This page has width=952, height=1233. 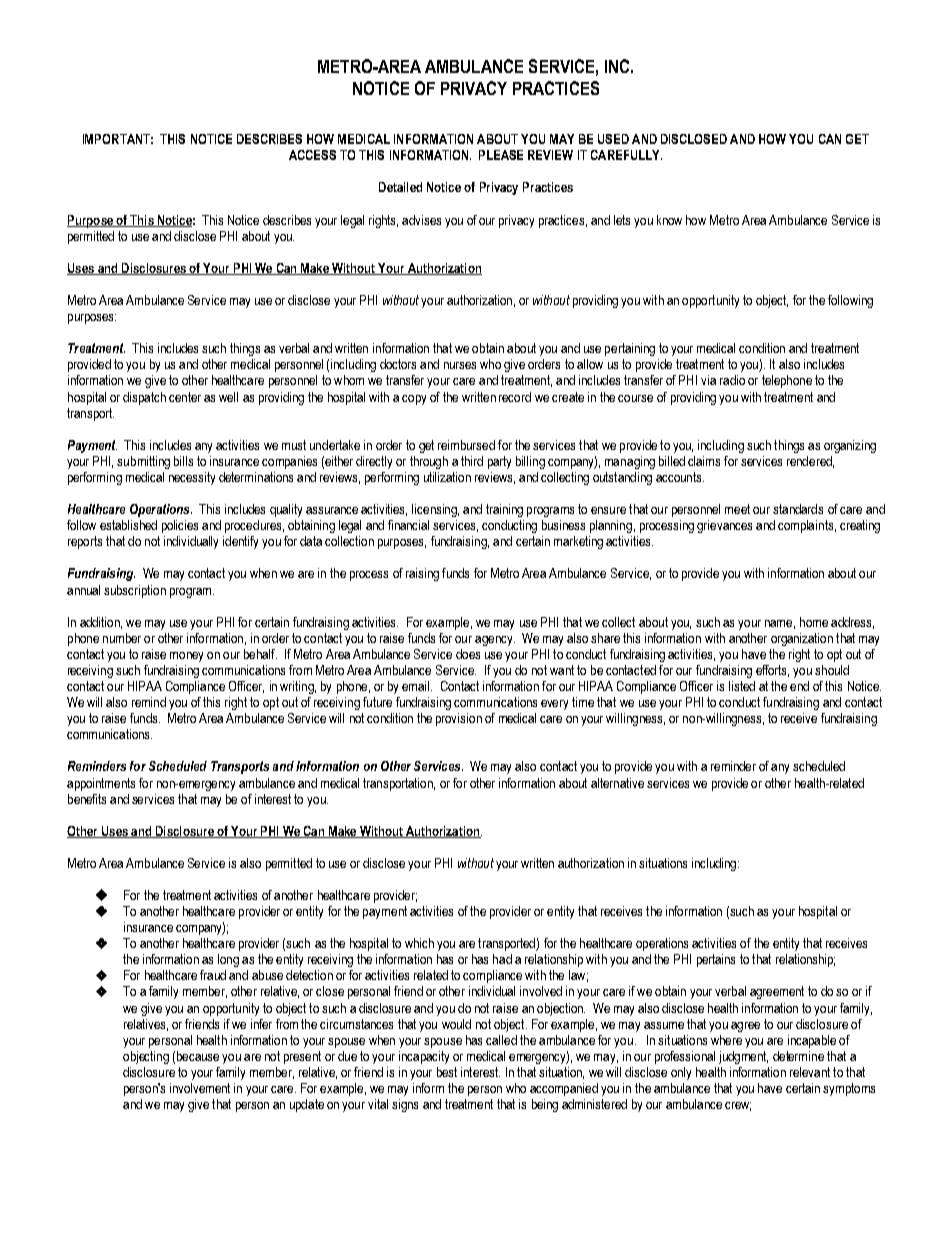 What do you see at coordinates (617, 783) in the page?
I see `alternative` at bounding box center [617, 783].
